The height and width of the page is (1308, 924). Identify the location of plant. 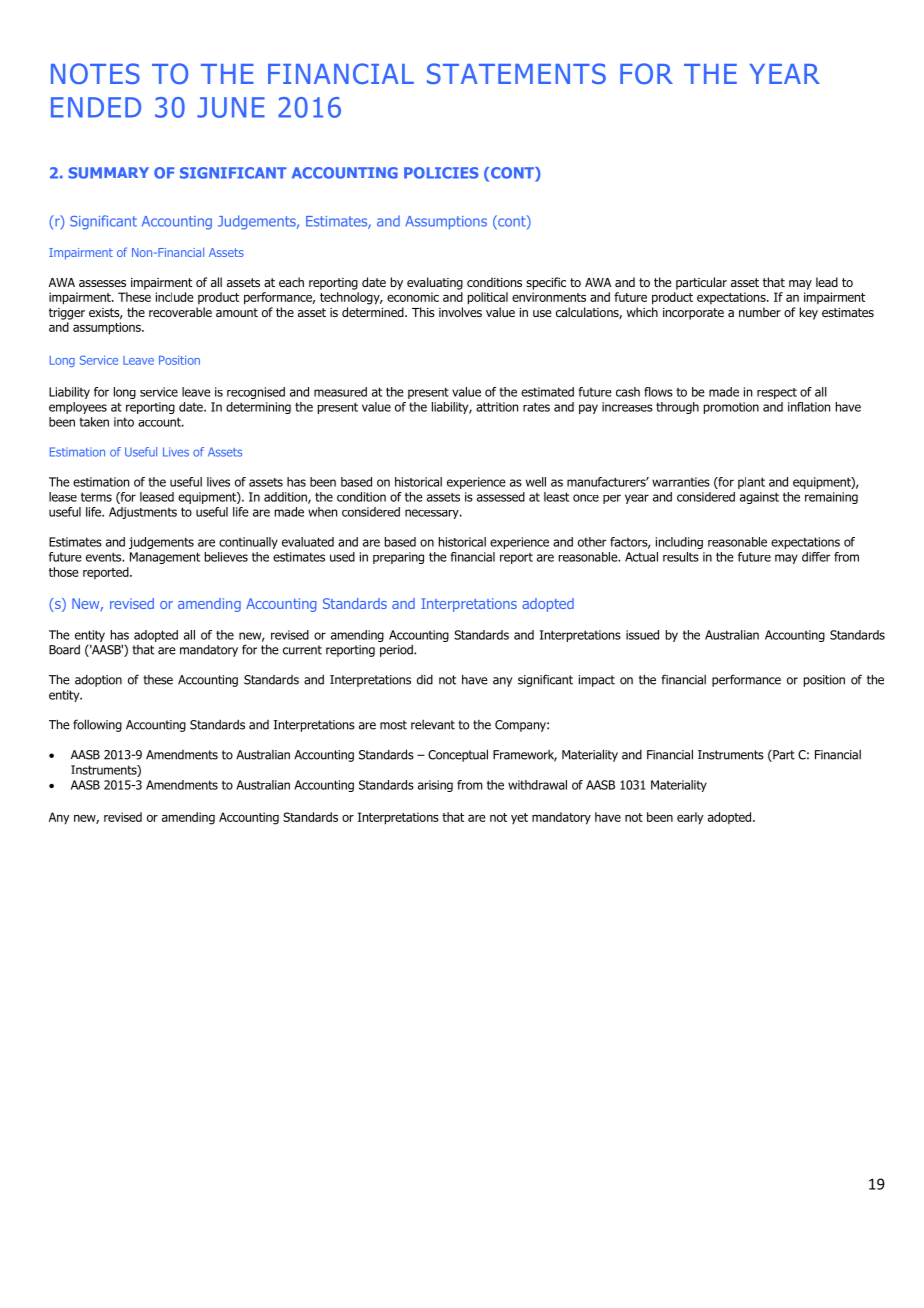
(751, 483).
